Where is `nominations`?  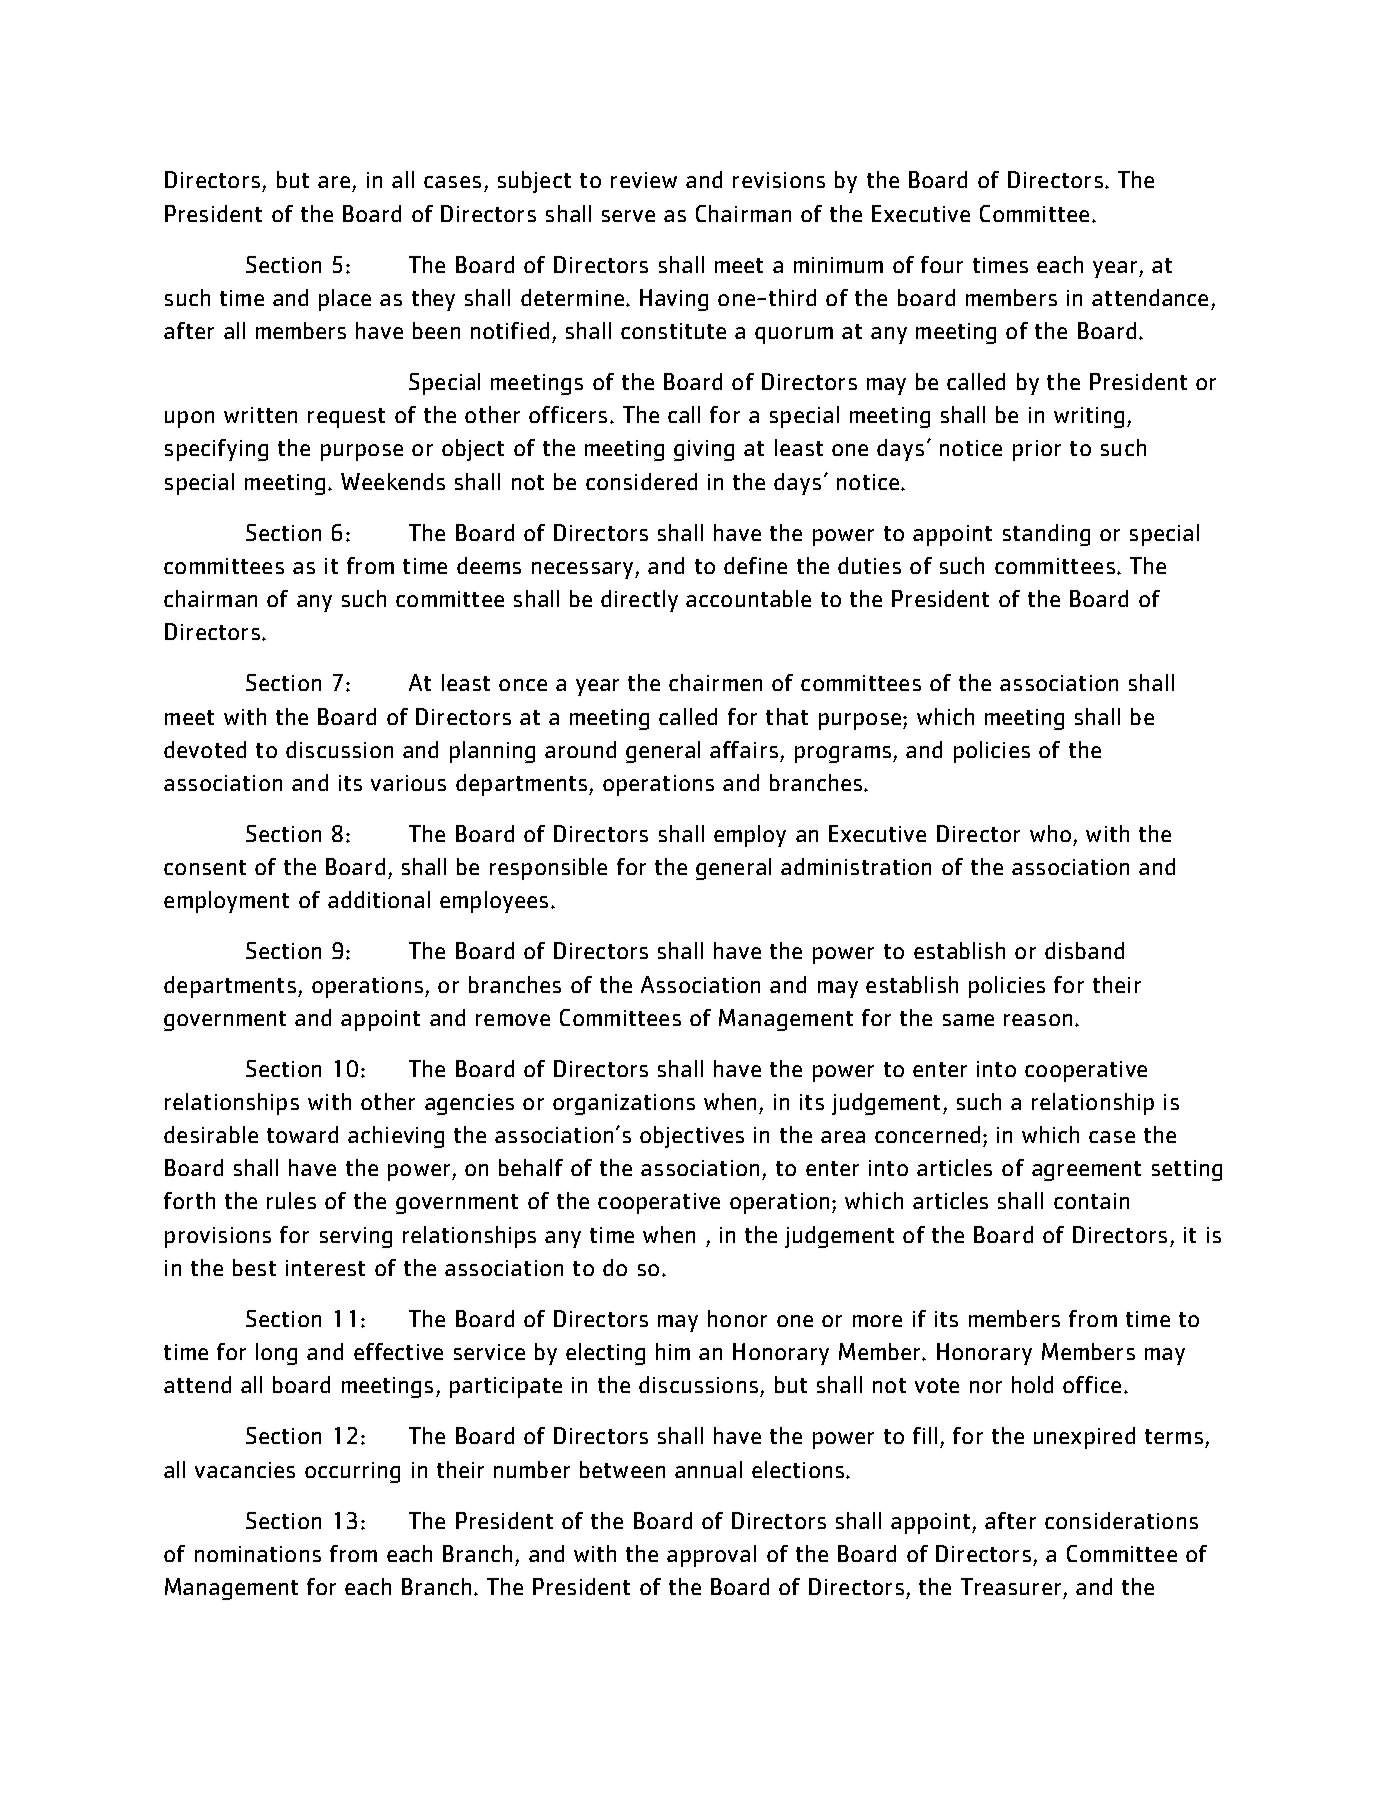 nominations is located at coordinates (258, 1554).
